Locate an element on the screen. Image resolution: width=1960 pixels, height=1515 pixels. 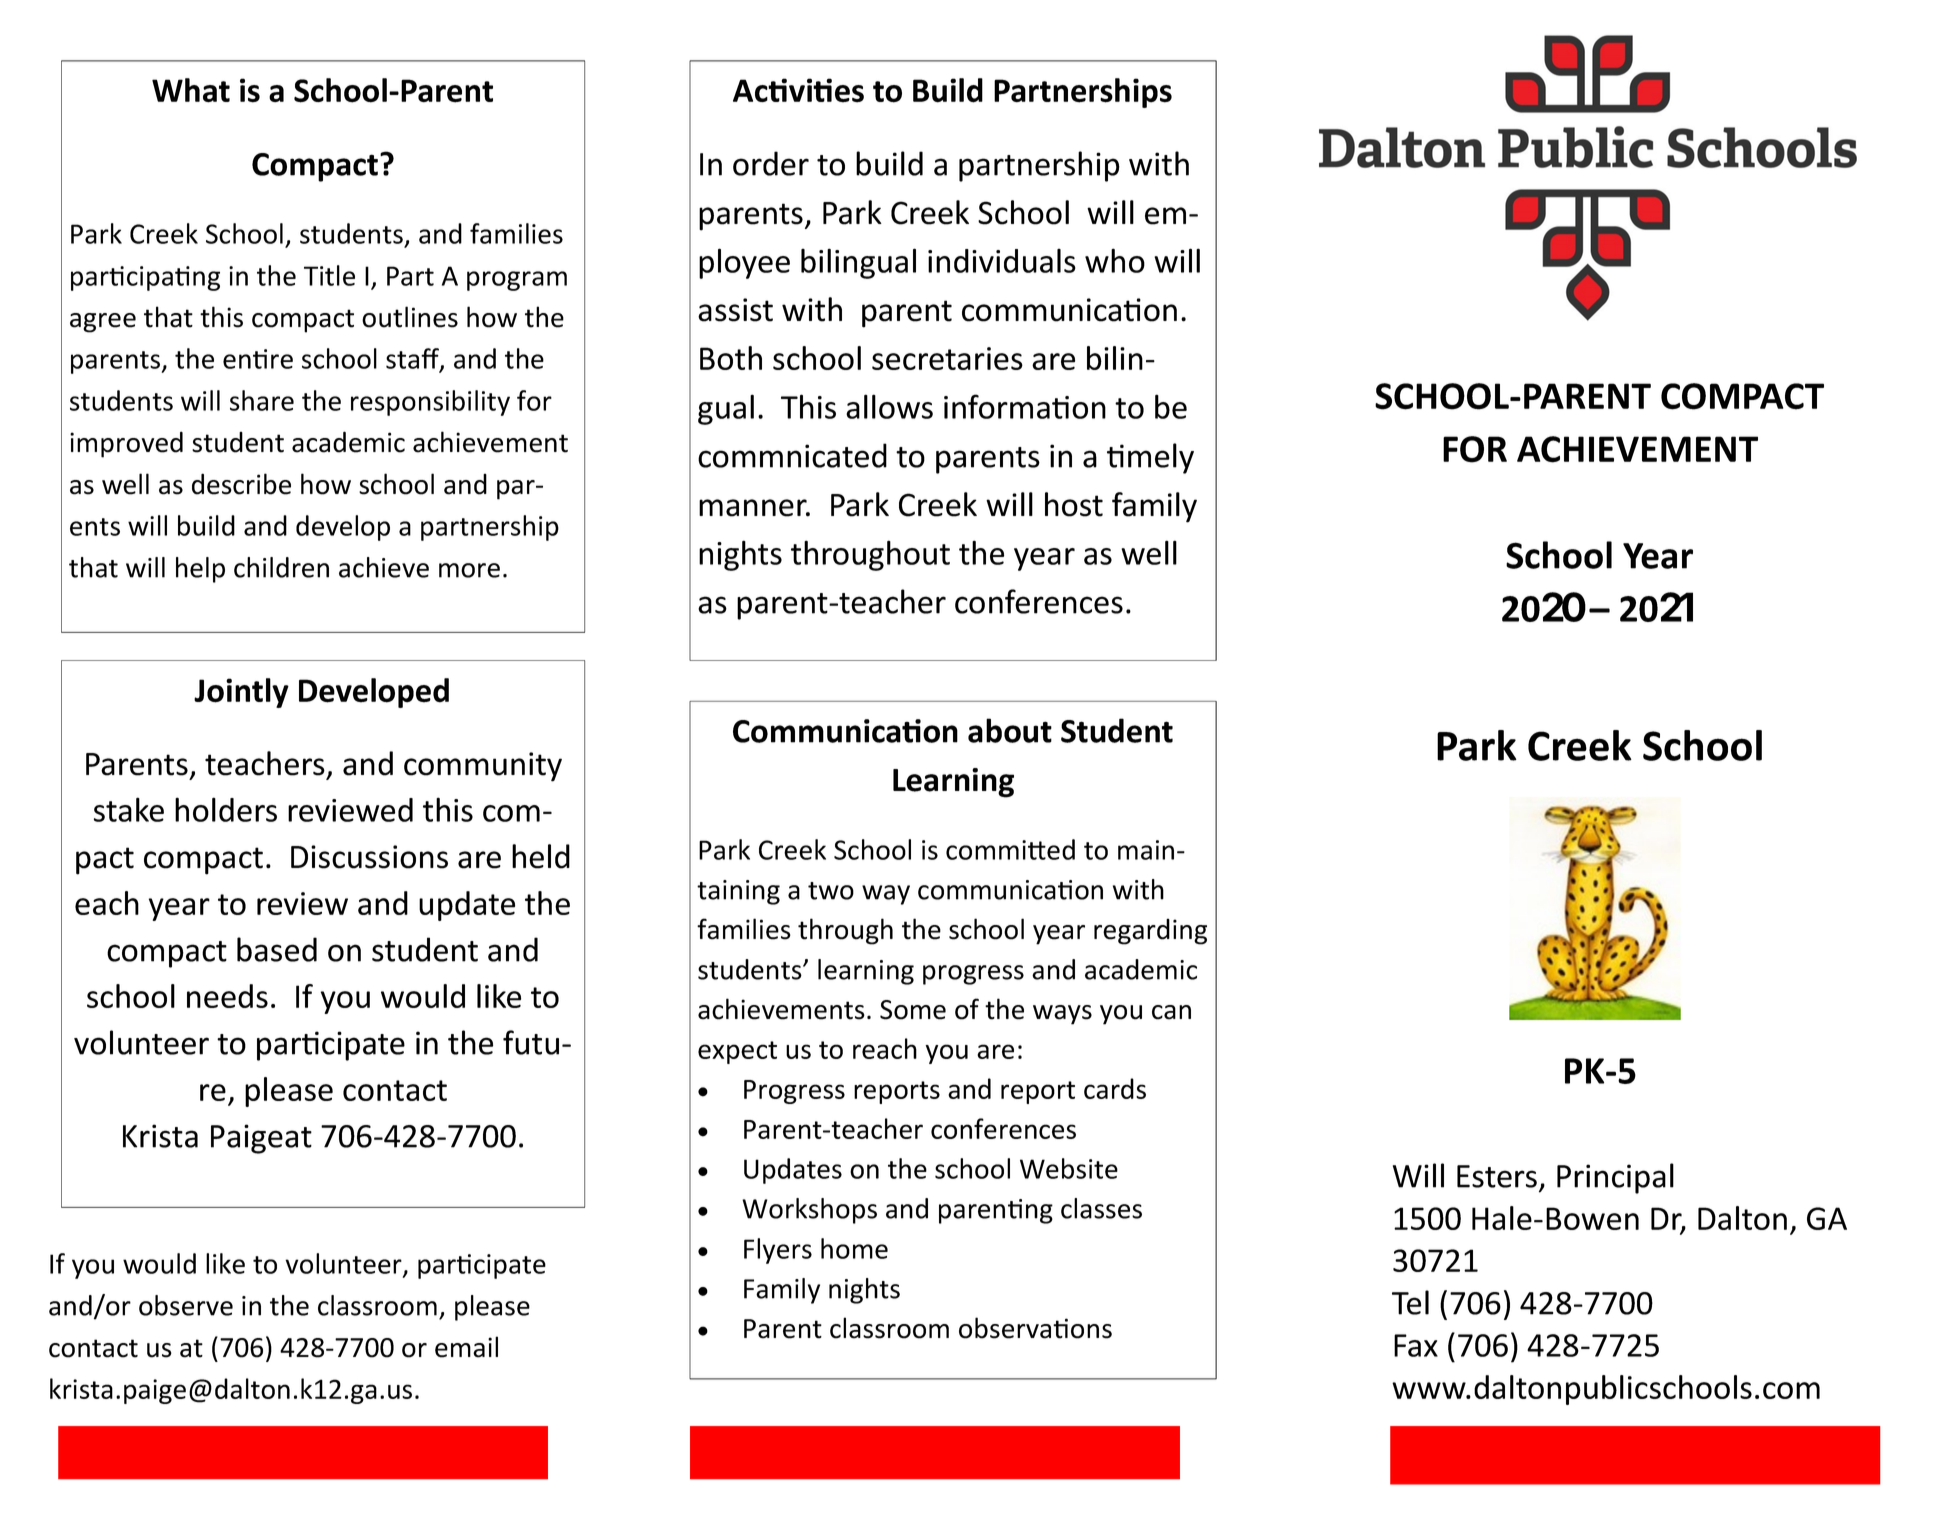
based is located at coordinates (277, 949).
